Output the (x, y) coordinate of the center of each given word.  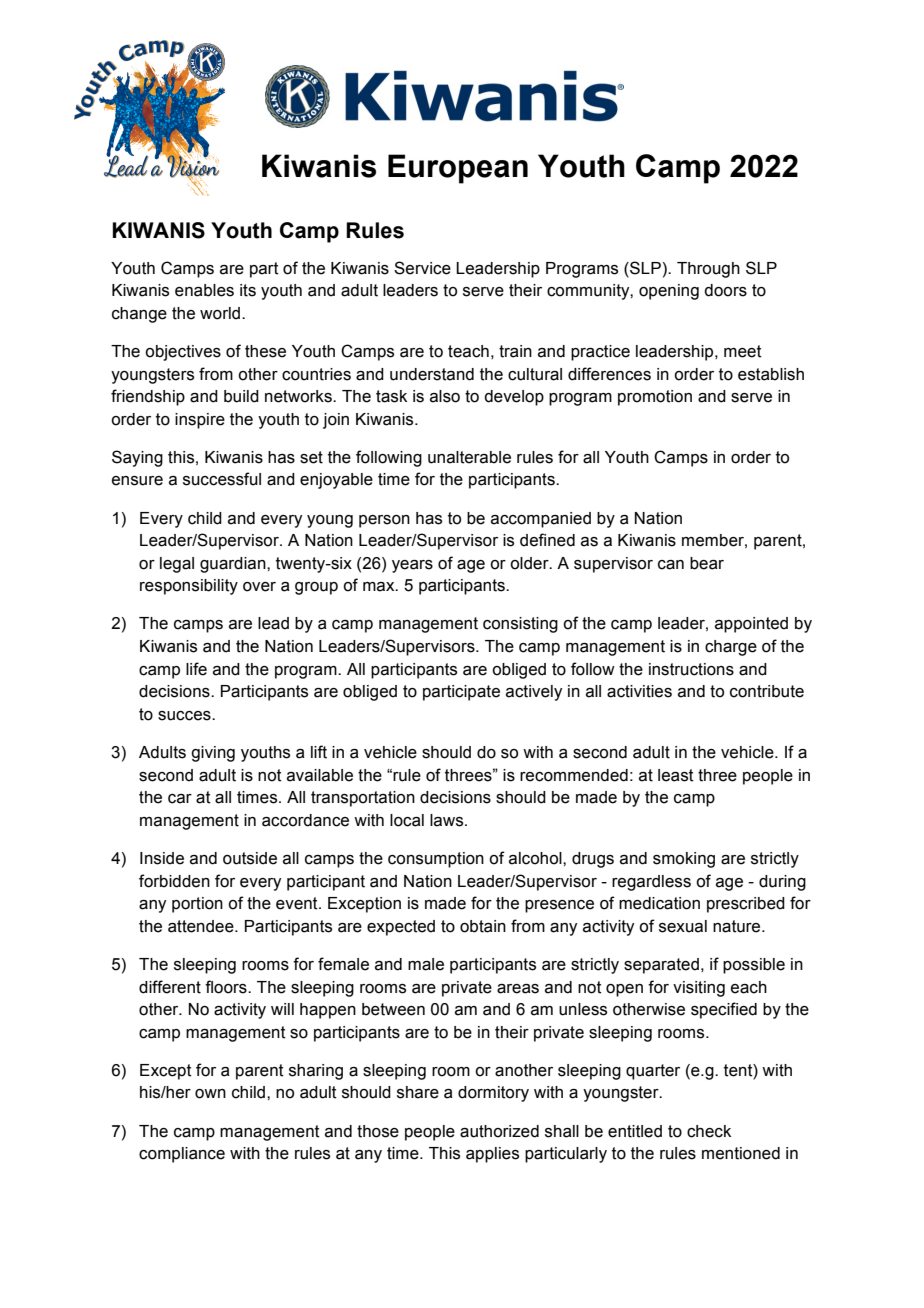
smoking (684, 860)
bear (707, 563)
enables (204, 290)
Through (708, 270)
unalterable (469, 457)
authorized (499, 1131)
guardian (234, 565)
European (458, 169)
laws (448, 820)
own (210, 1094)
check (709, 1131)
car (180, 799)
